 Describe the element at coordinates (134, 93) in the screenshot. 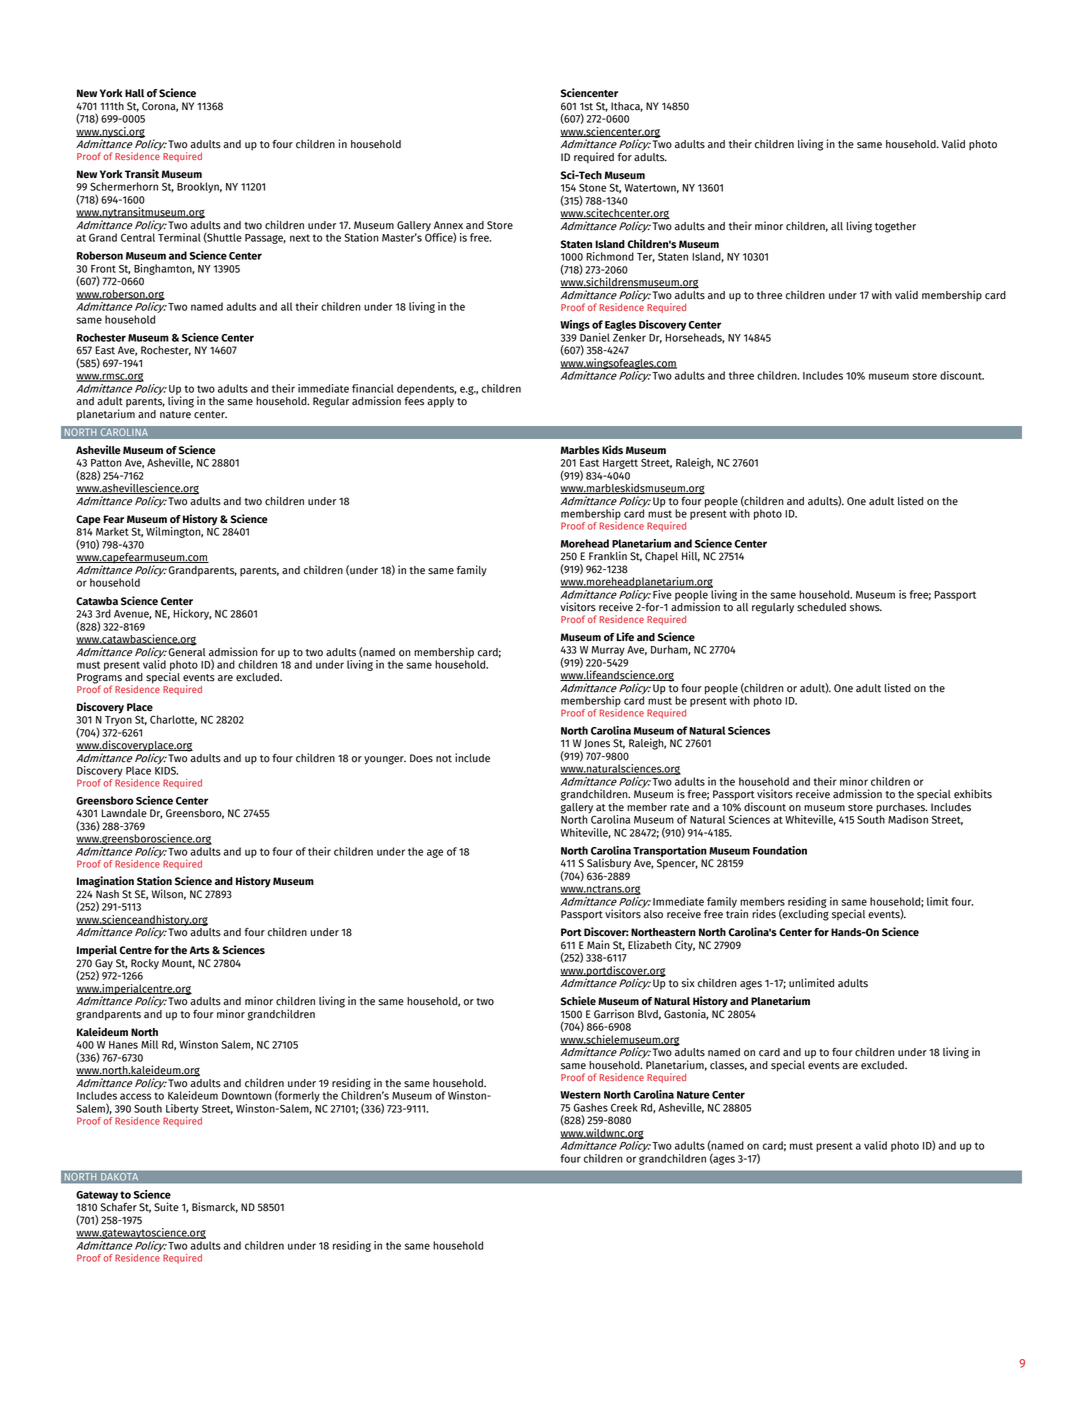

I see `Hall` at that location.
